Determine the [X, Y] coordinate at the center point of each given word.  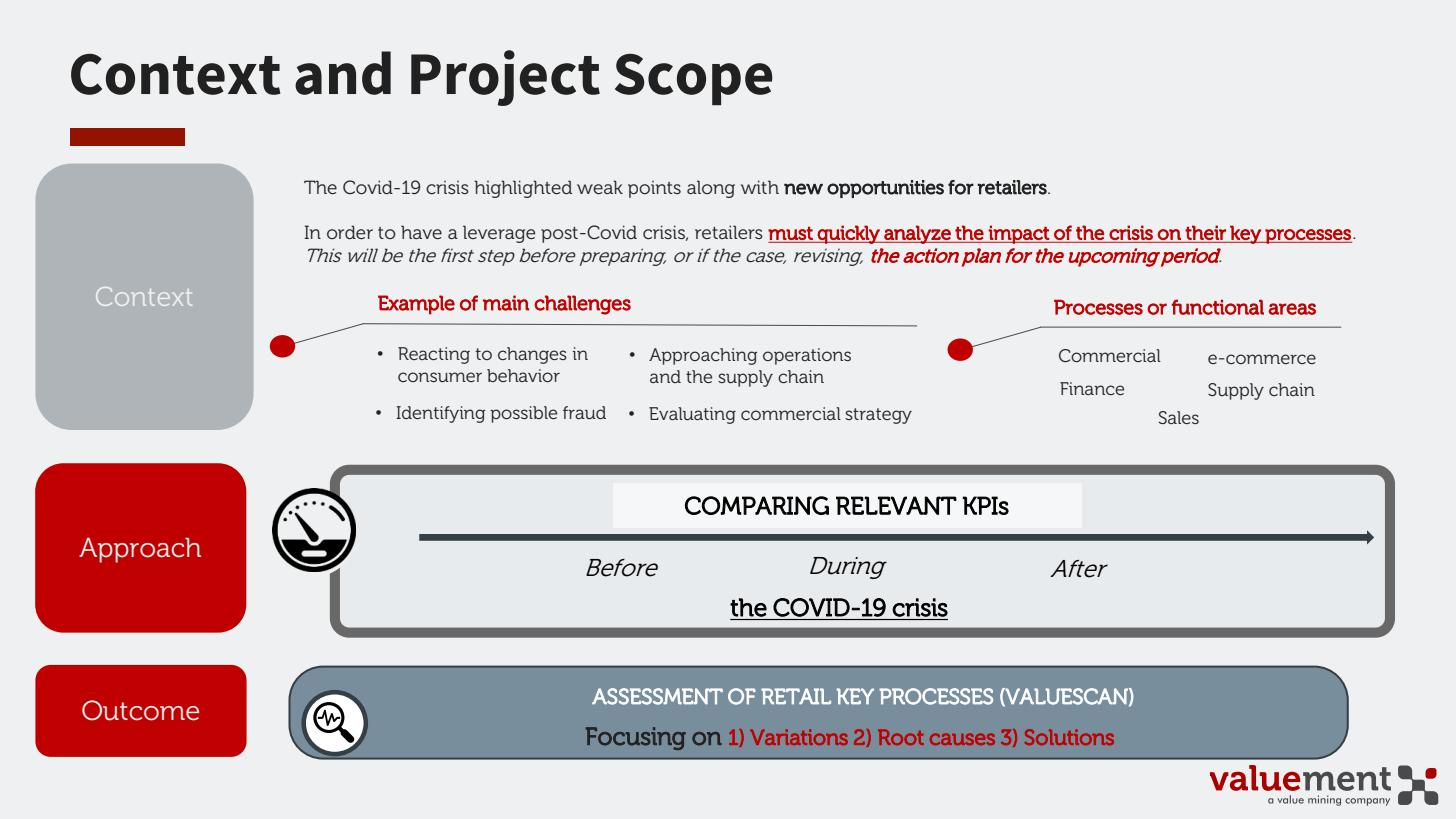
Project [505, 78]
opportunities [885, 189]
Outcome [140, 710]
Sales [1179, 417]
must [790, 233]
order [350, 232]
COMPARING [757, 505]
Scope [694, 79]
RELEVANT [896, 505]
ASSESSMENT [657, 696]
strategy [878, 416]
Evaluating [692, 415]
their [1205, 232]
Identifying [440, 414]
